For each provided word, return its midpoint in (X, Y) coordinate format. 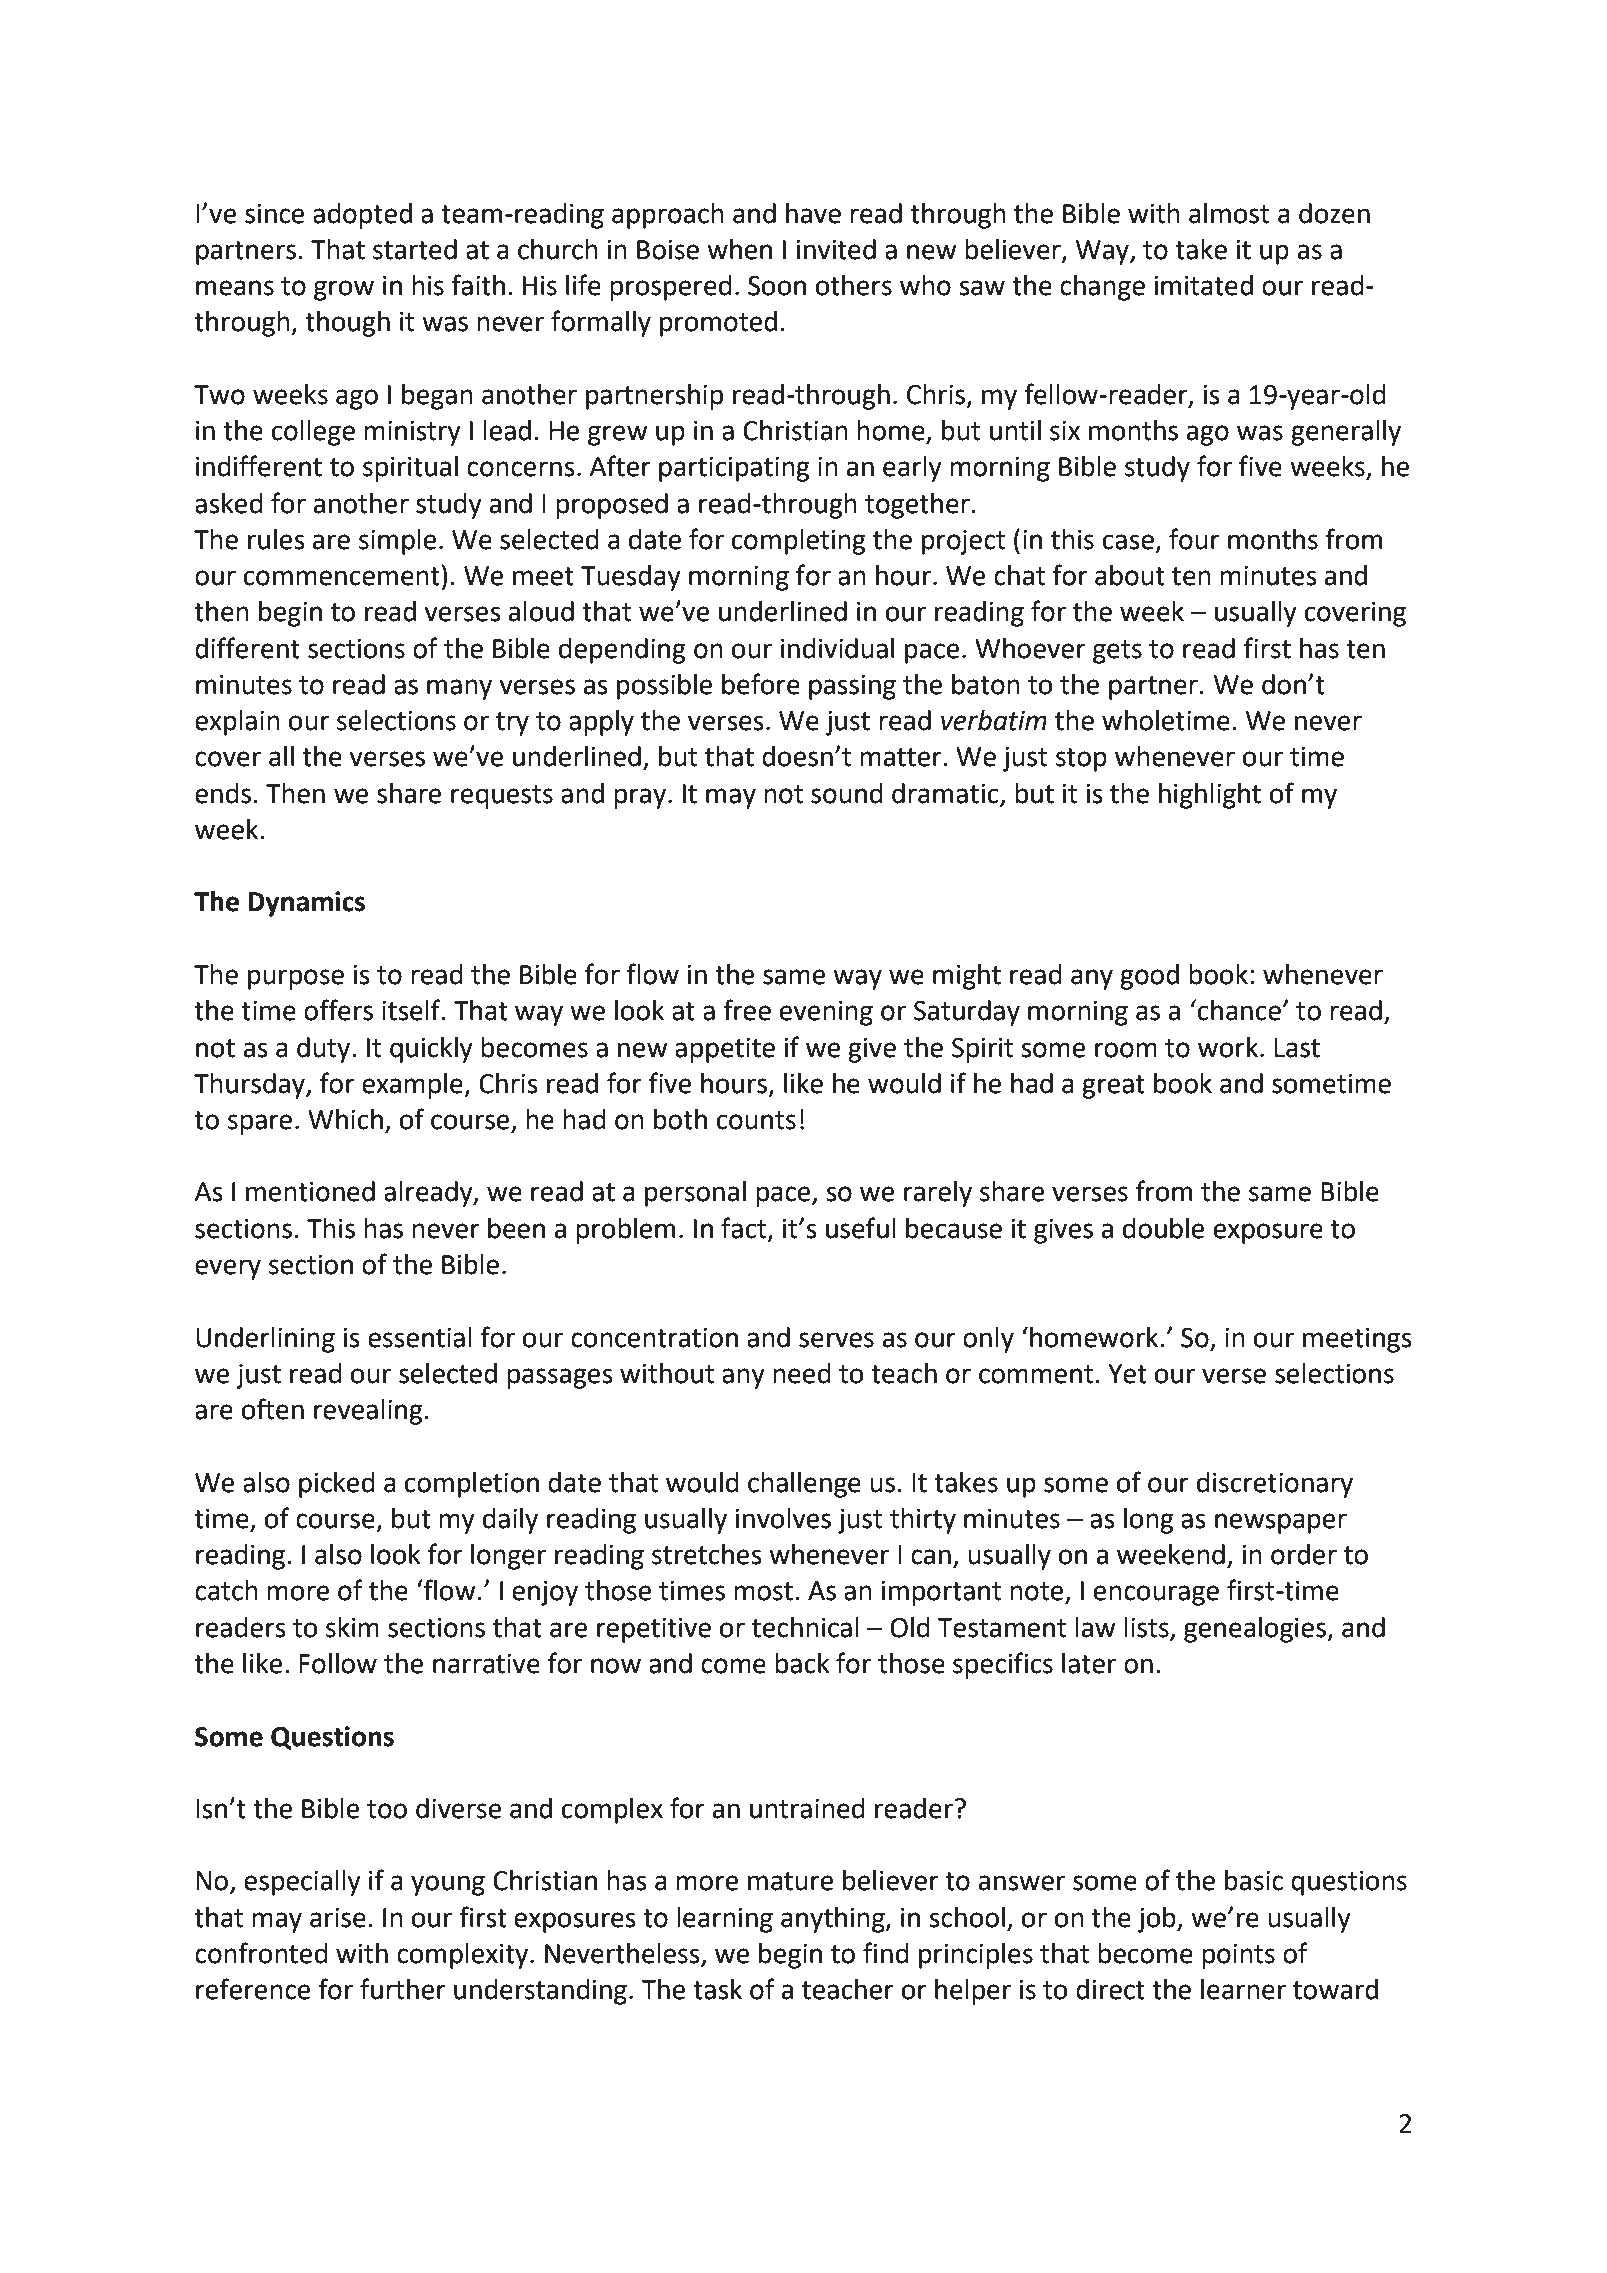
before (761, 684)
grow (344, 290)
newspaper (1281, 1523)
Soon (777, 286)
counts (756, 1120)
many (459, 689)
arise (338, 1918)
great (1113, 1087)
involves (783, 1518)
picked (337, 1485)
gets (1117, 652)
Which (345, 1119)
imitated (1204, 285)
